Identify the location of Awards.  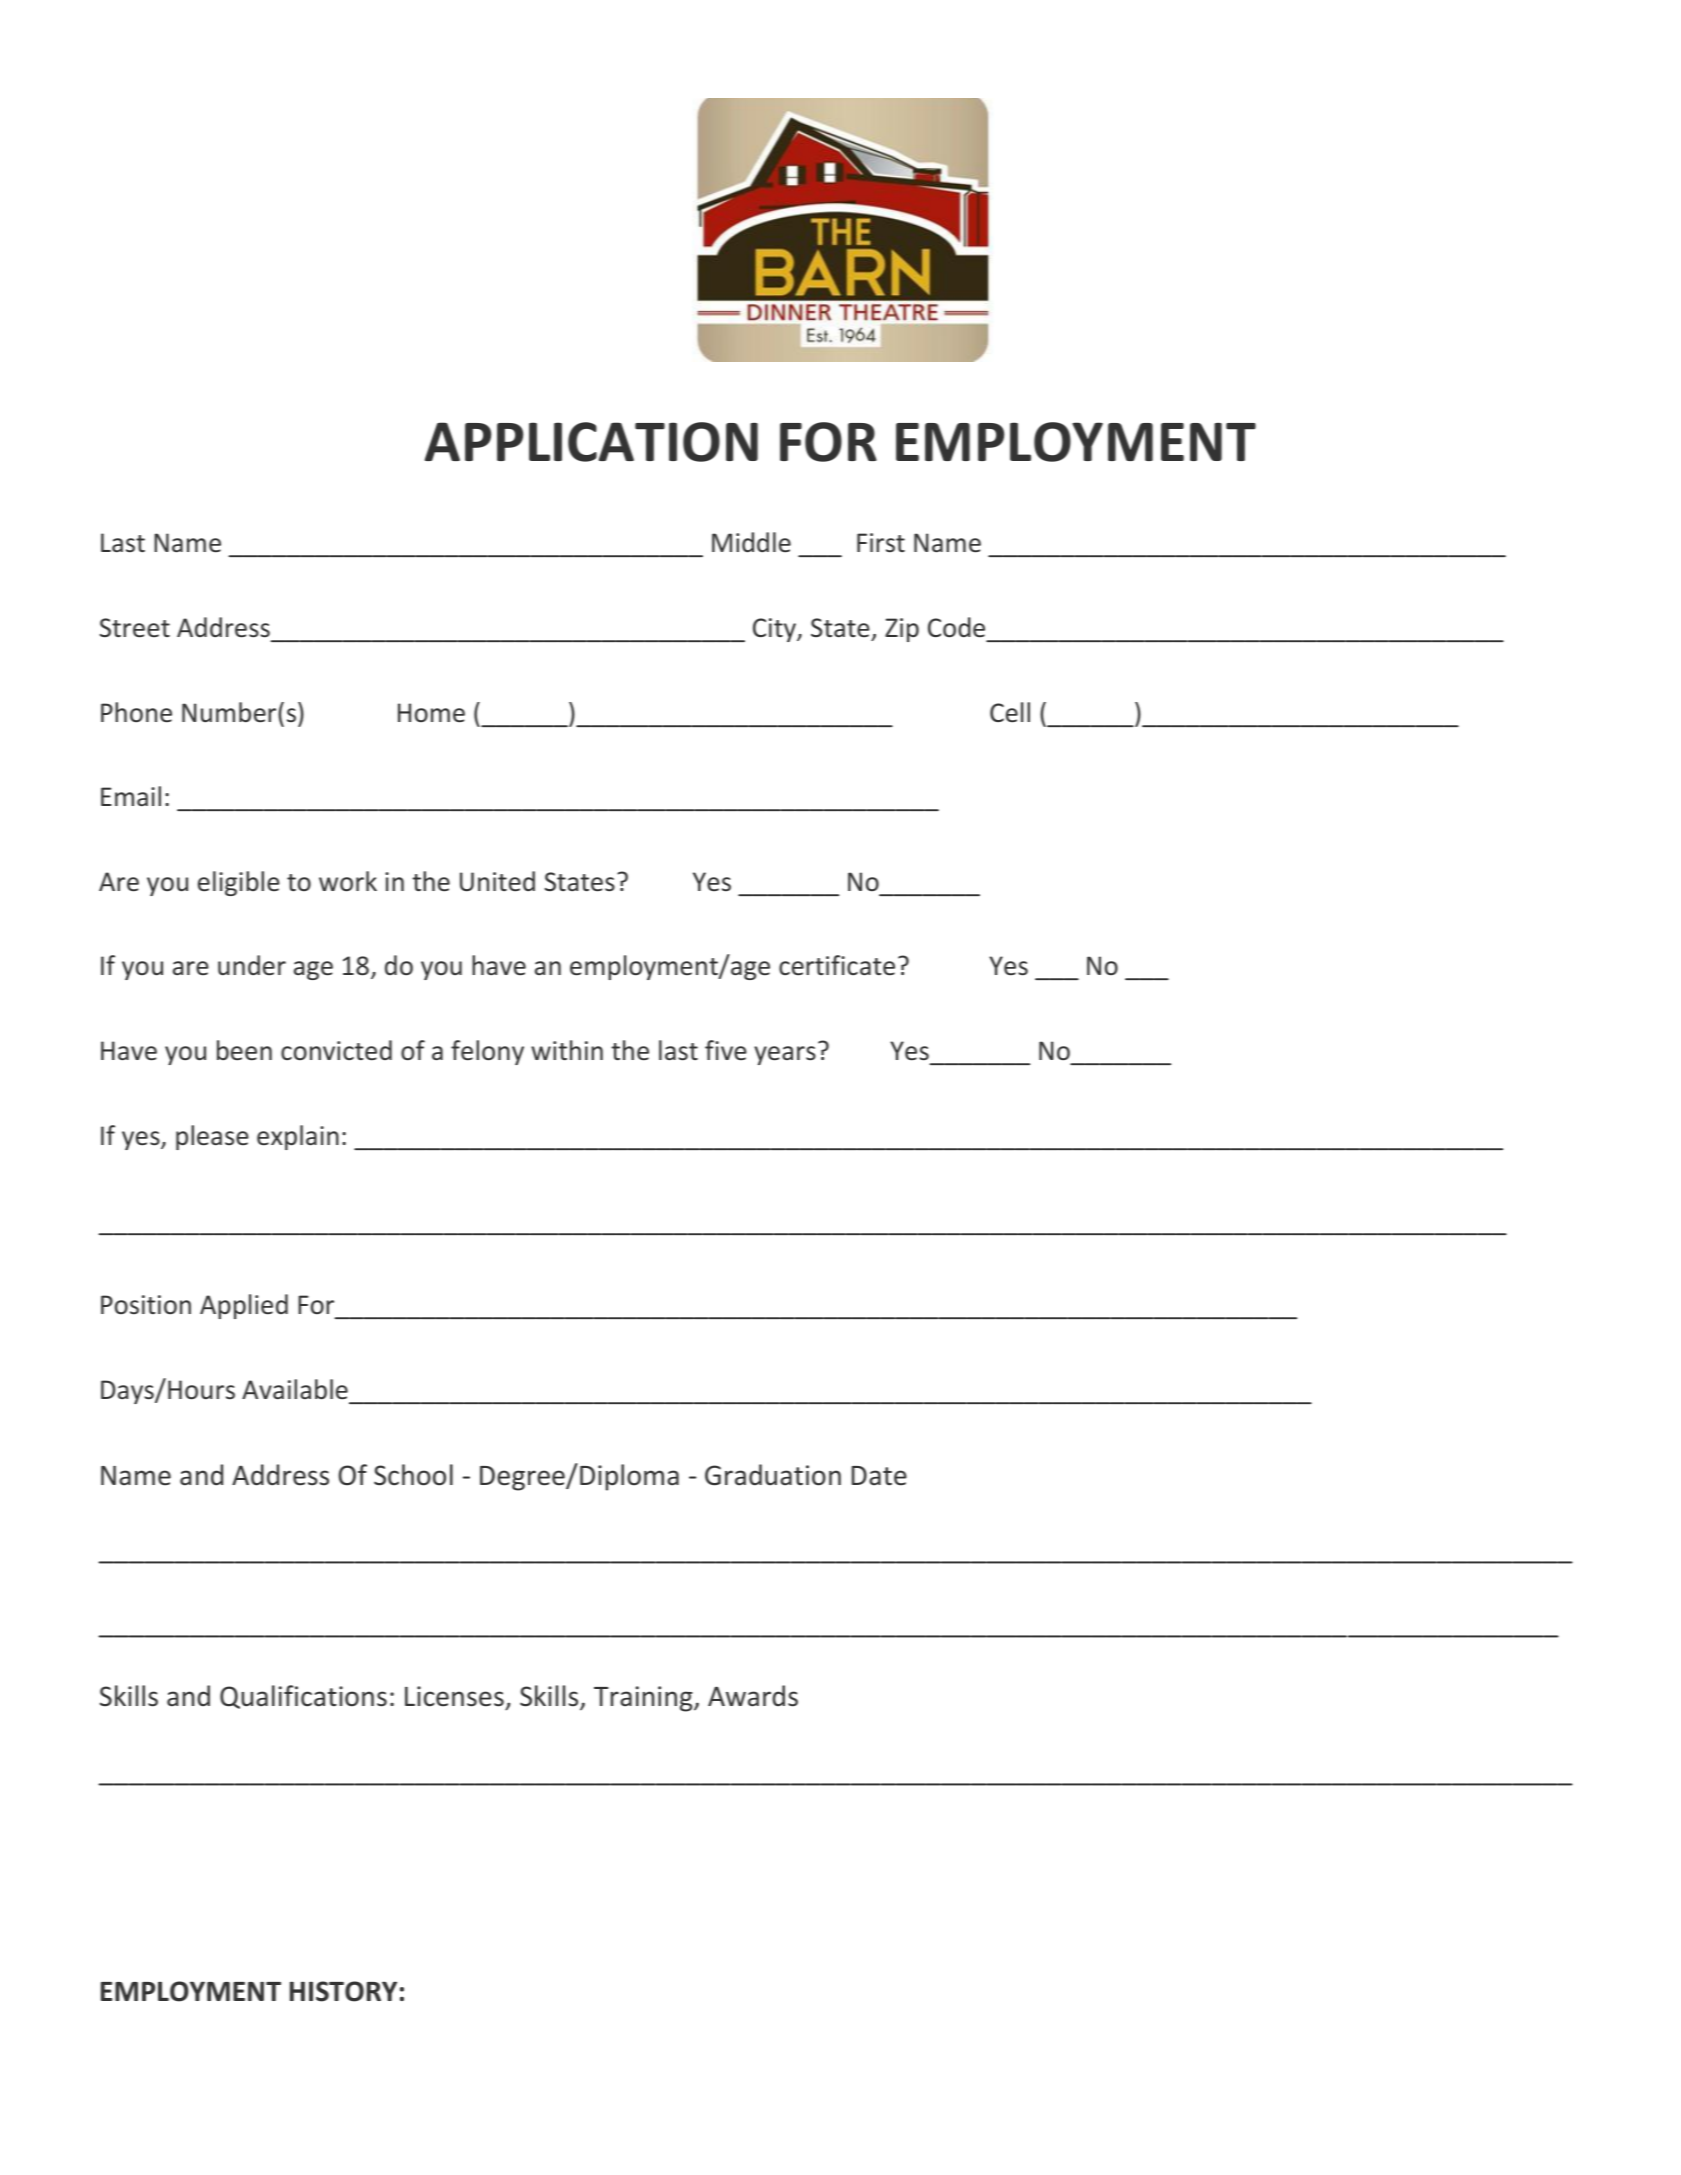
(753, 1696).
